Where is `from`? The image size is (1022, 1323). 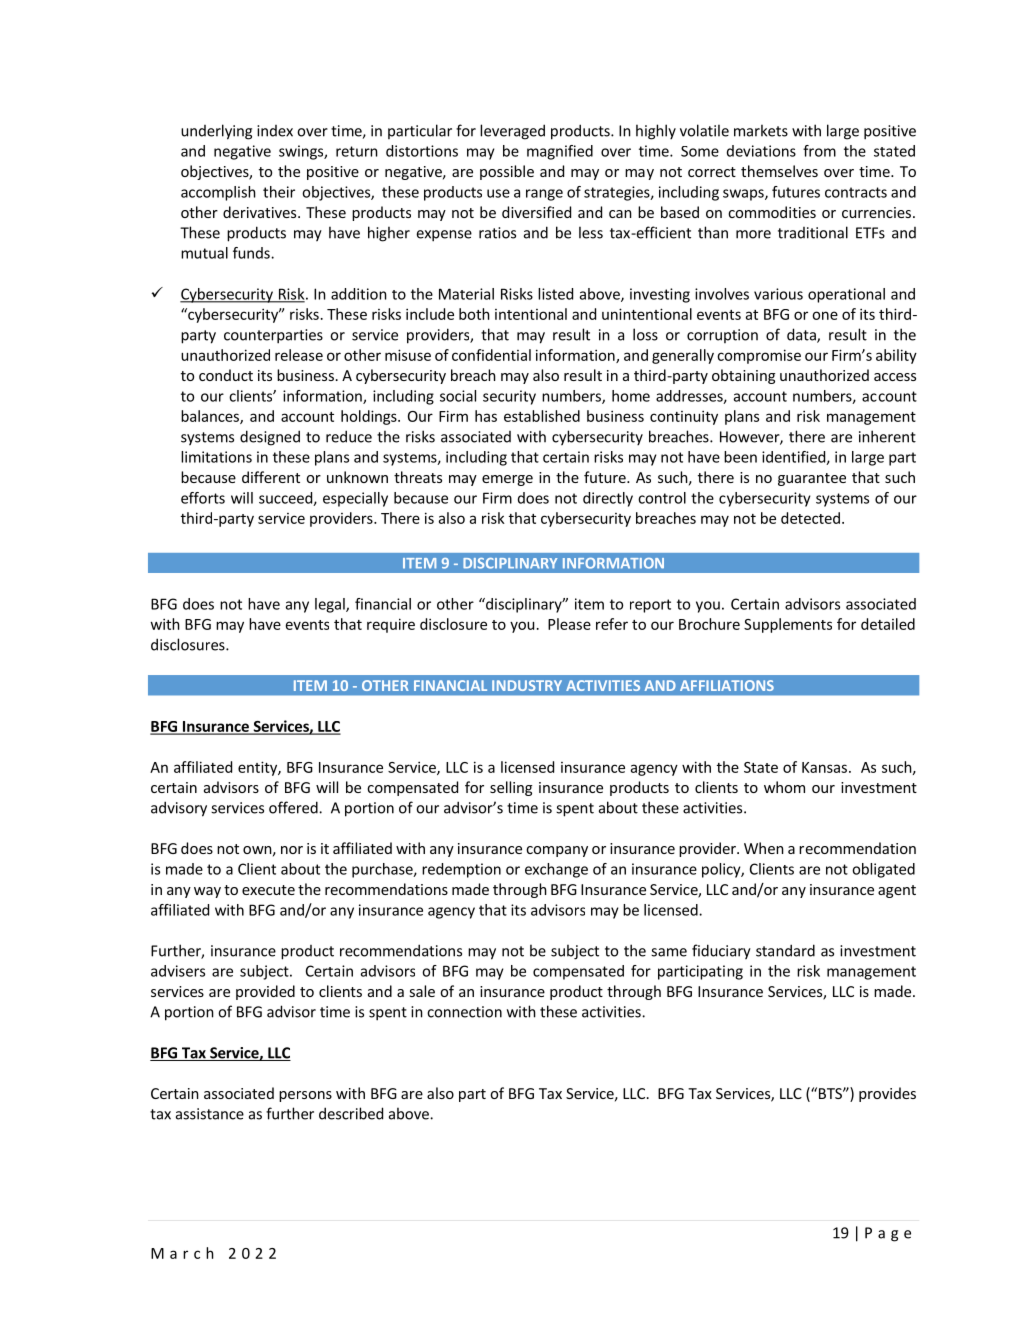
from is located at coordinates (819, 151).
